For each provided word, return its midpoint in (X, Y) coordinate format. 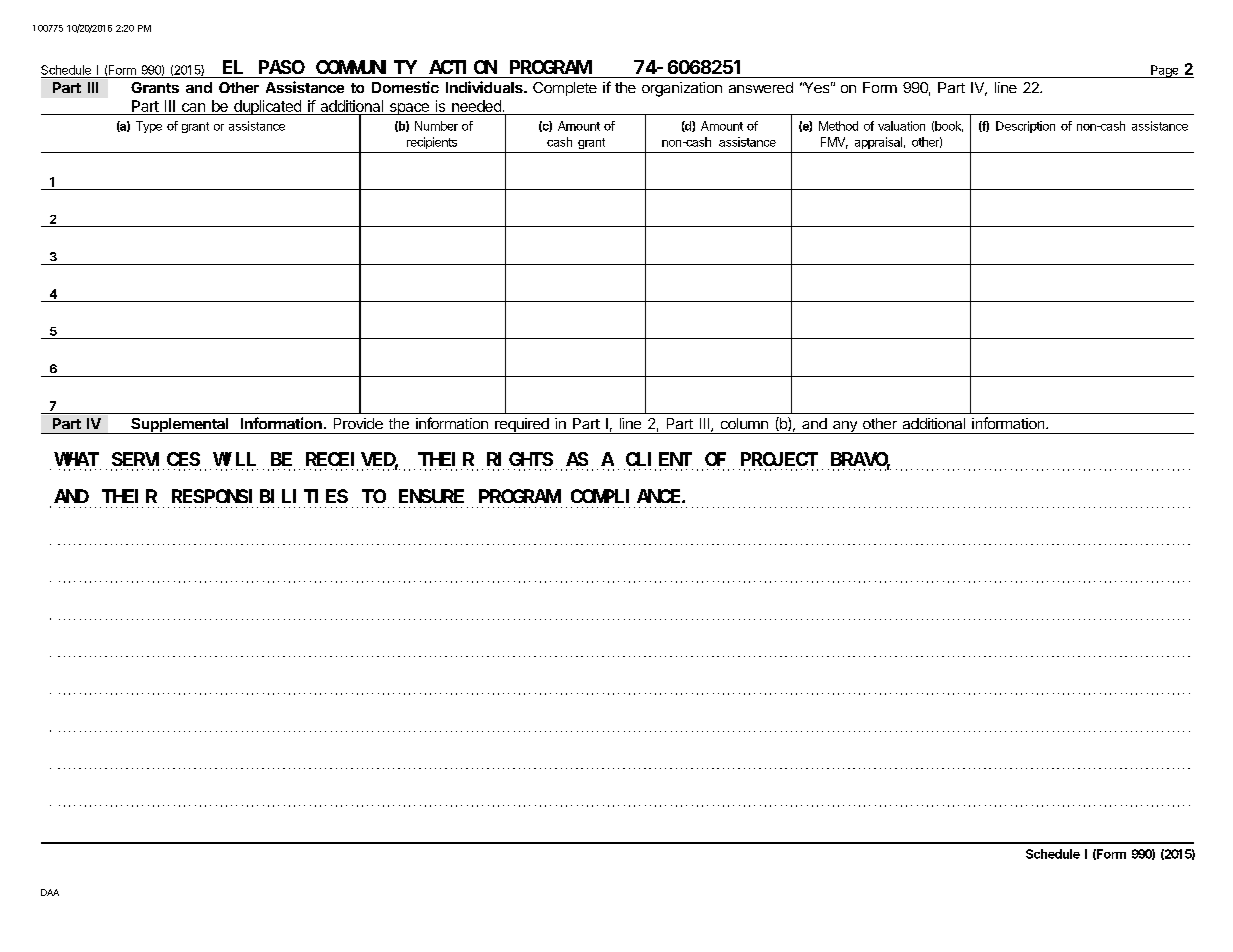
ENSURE (431, 496)
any (845, 427)
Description (1025, 127)
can (193, 109)
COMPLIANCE (627, 496)
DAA (50, 892)
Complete (565, 89)
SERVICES (156, 459)
